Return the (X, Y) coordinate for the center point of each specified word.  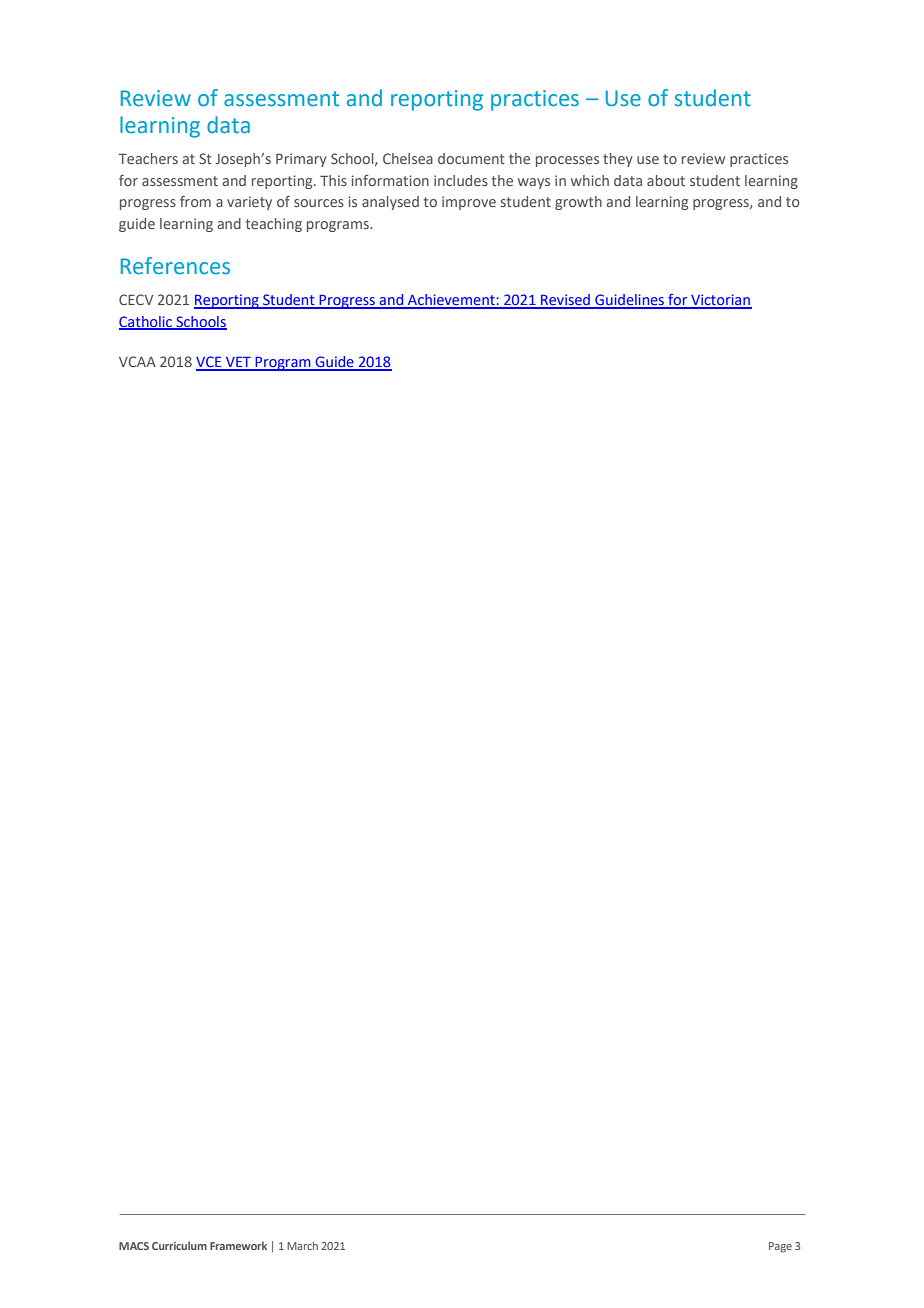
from (195, 201)
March (302, 1245)
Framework (238, 1245)
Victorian (720, 301)
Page (780, 1247)
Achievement (451, 301)
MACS (134, 1246)
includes (461, 180)
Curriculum (179, 1245)
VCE (210, 363)
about (666, 180)
